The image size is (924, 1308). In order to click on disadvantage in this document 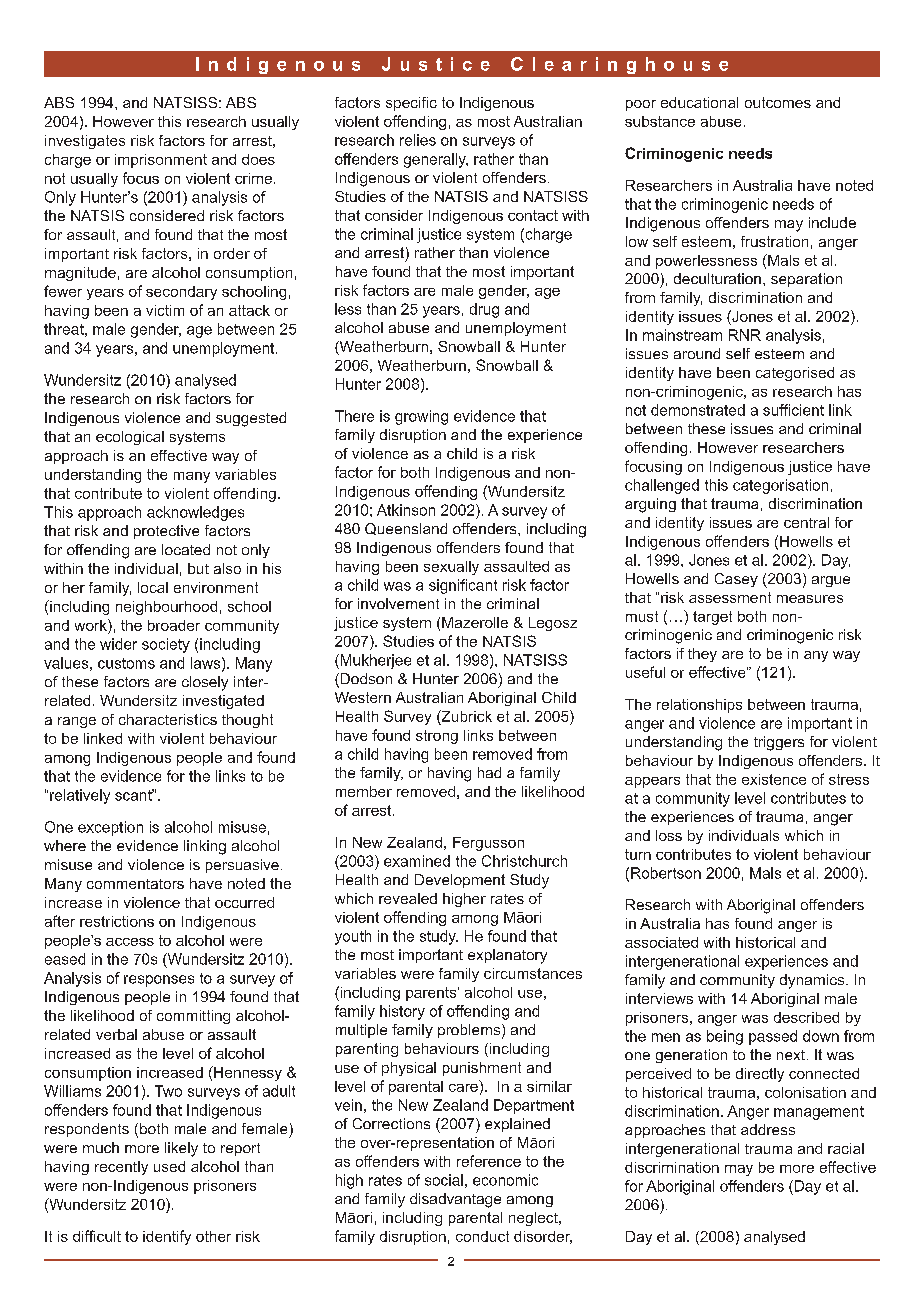, I will do `click(455, 1200)`.
